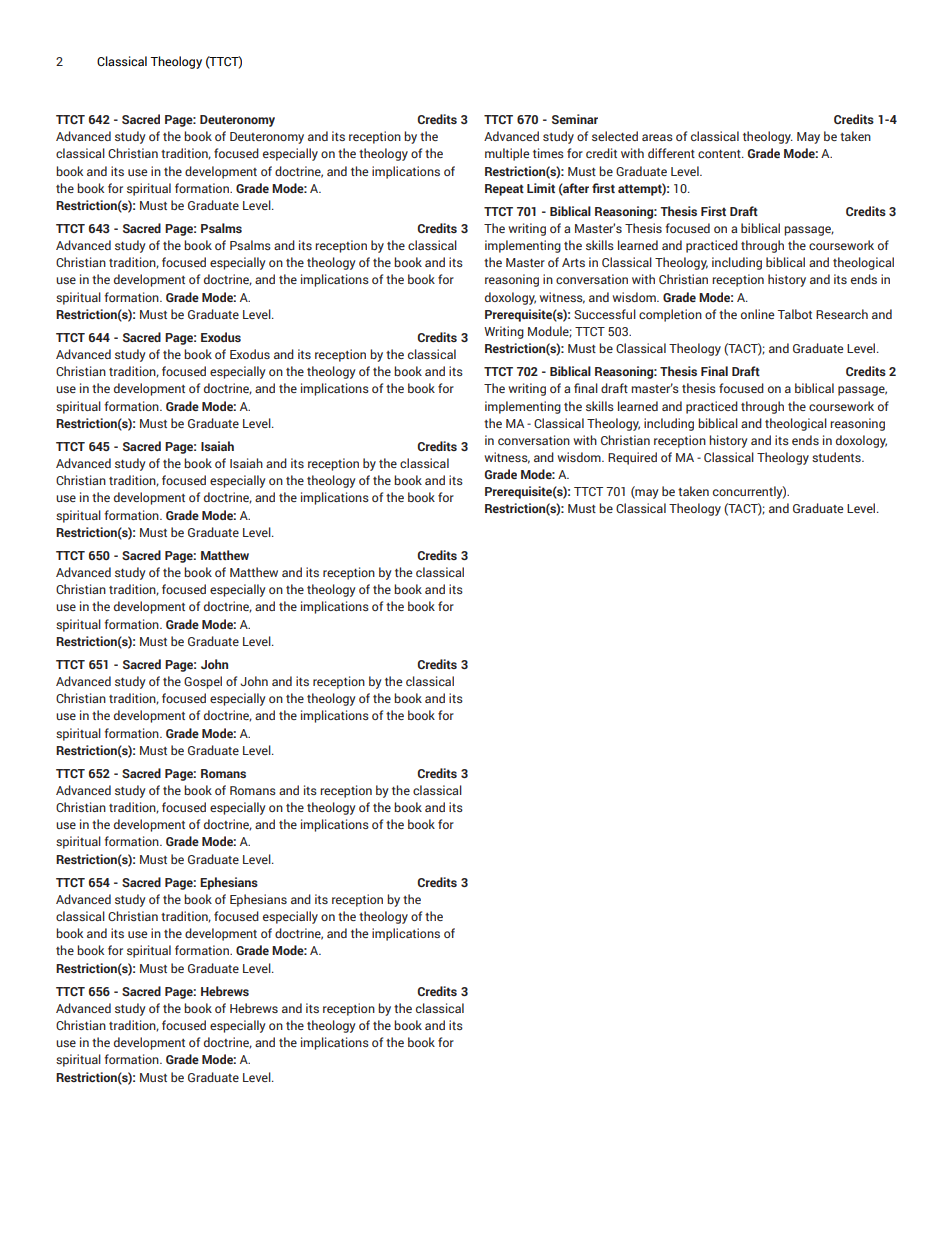 This screenshot has height=1233, width=952. I want to click on Gospel, so click(203, 682).
